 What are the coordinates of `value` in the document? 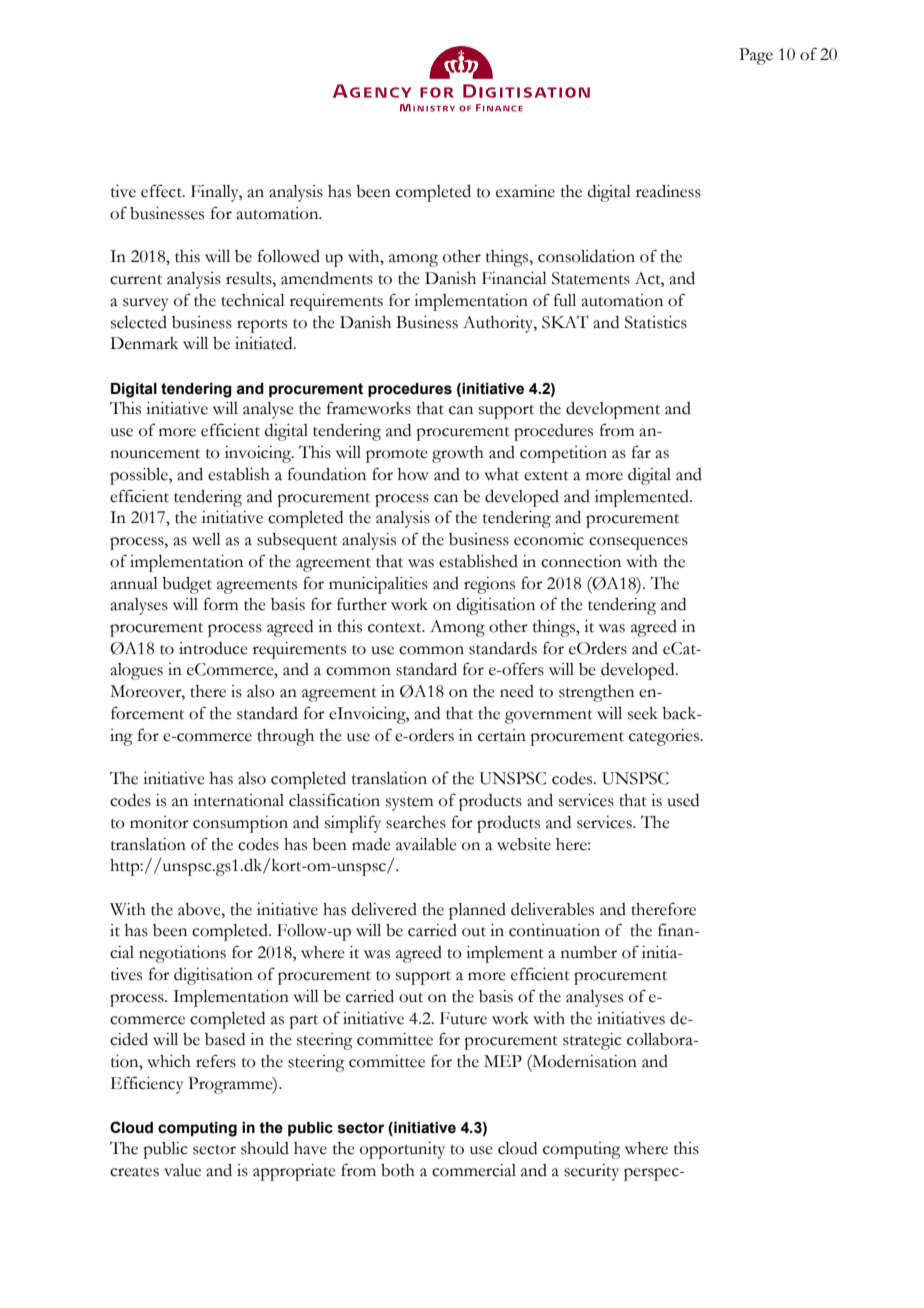 It's located at (182, 1170).
